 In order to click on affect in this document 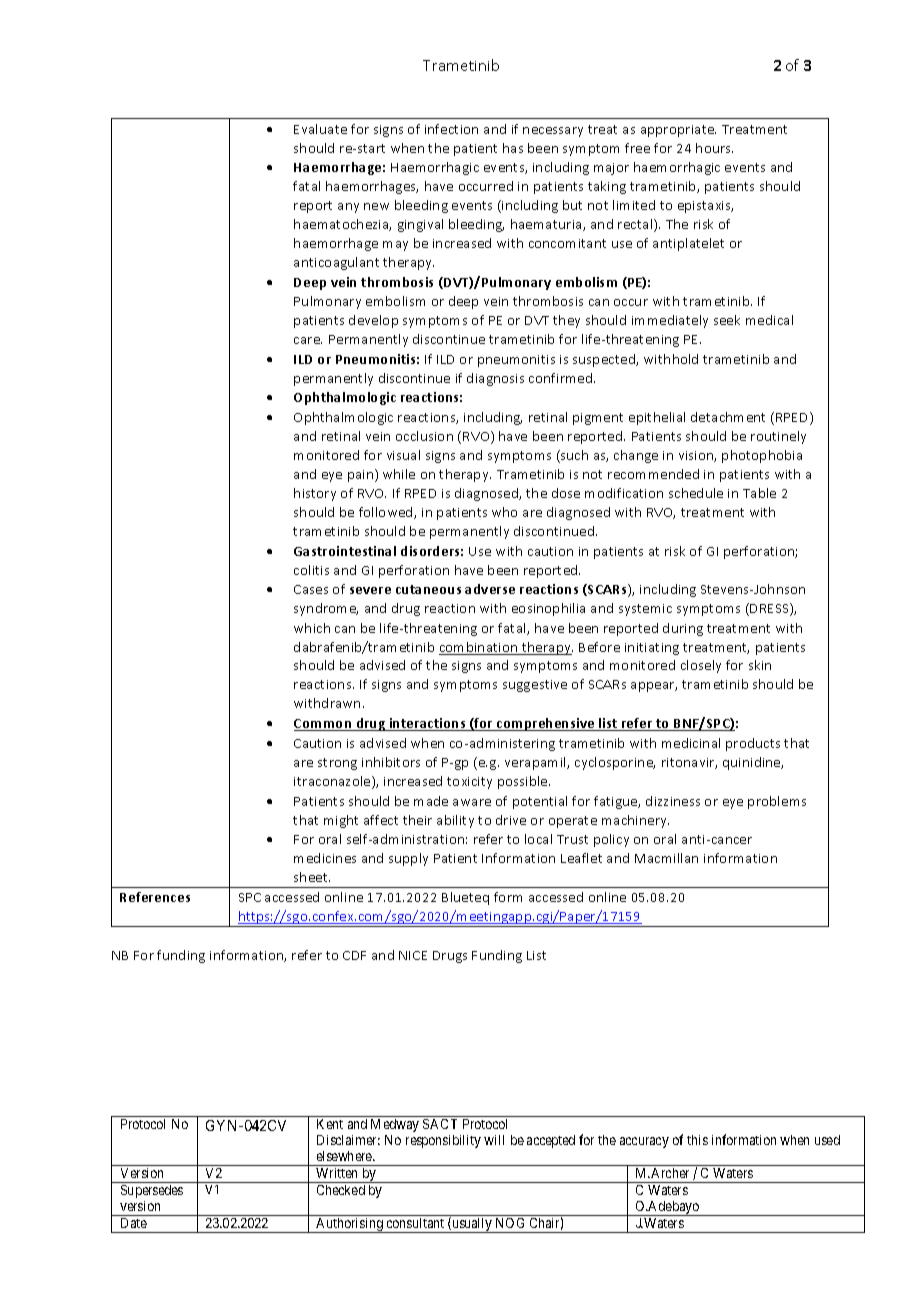, I will do `click(381, 820)`.
